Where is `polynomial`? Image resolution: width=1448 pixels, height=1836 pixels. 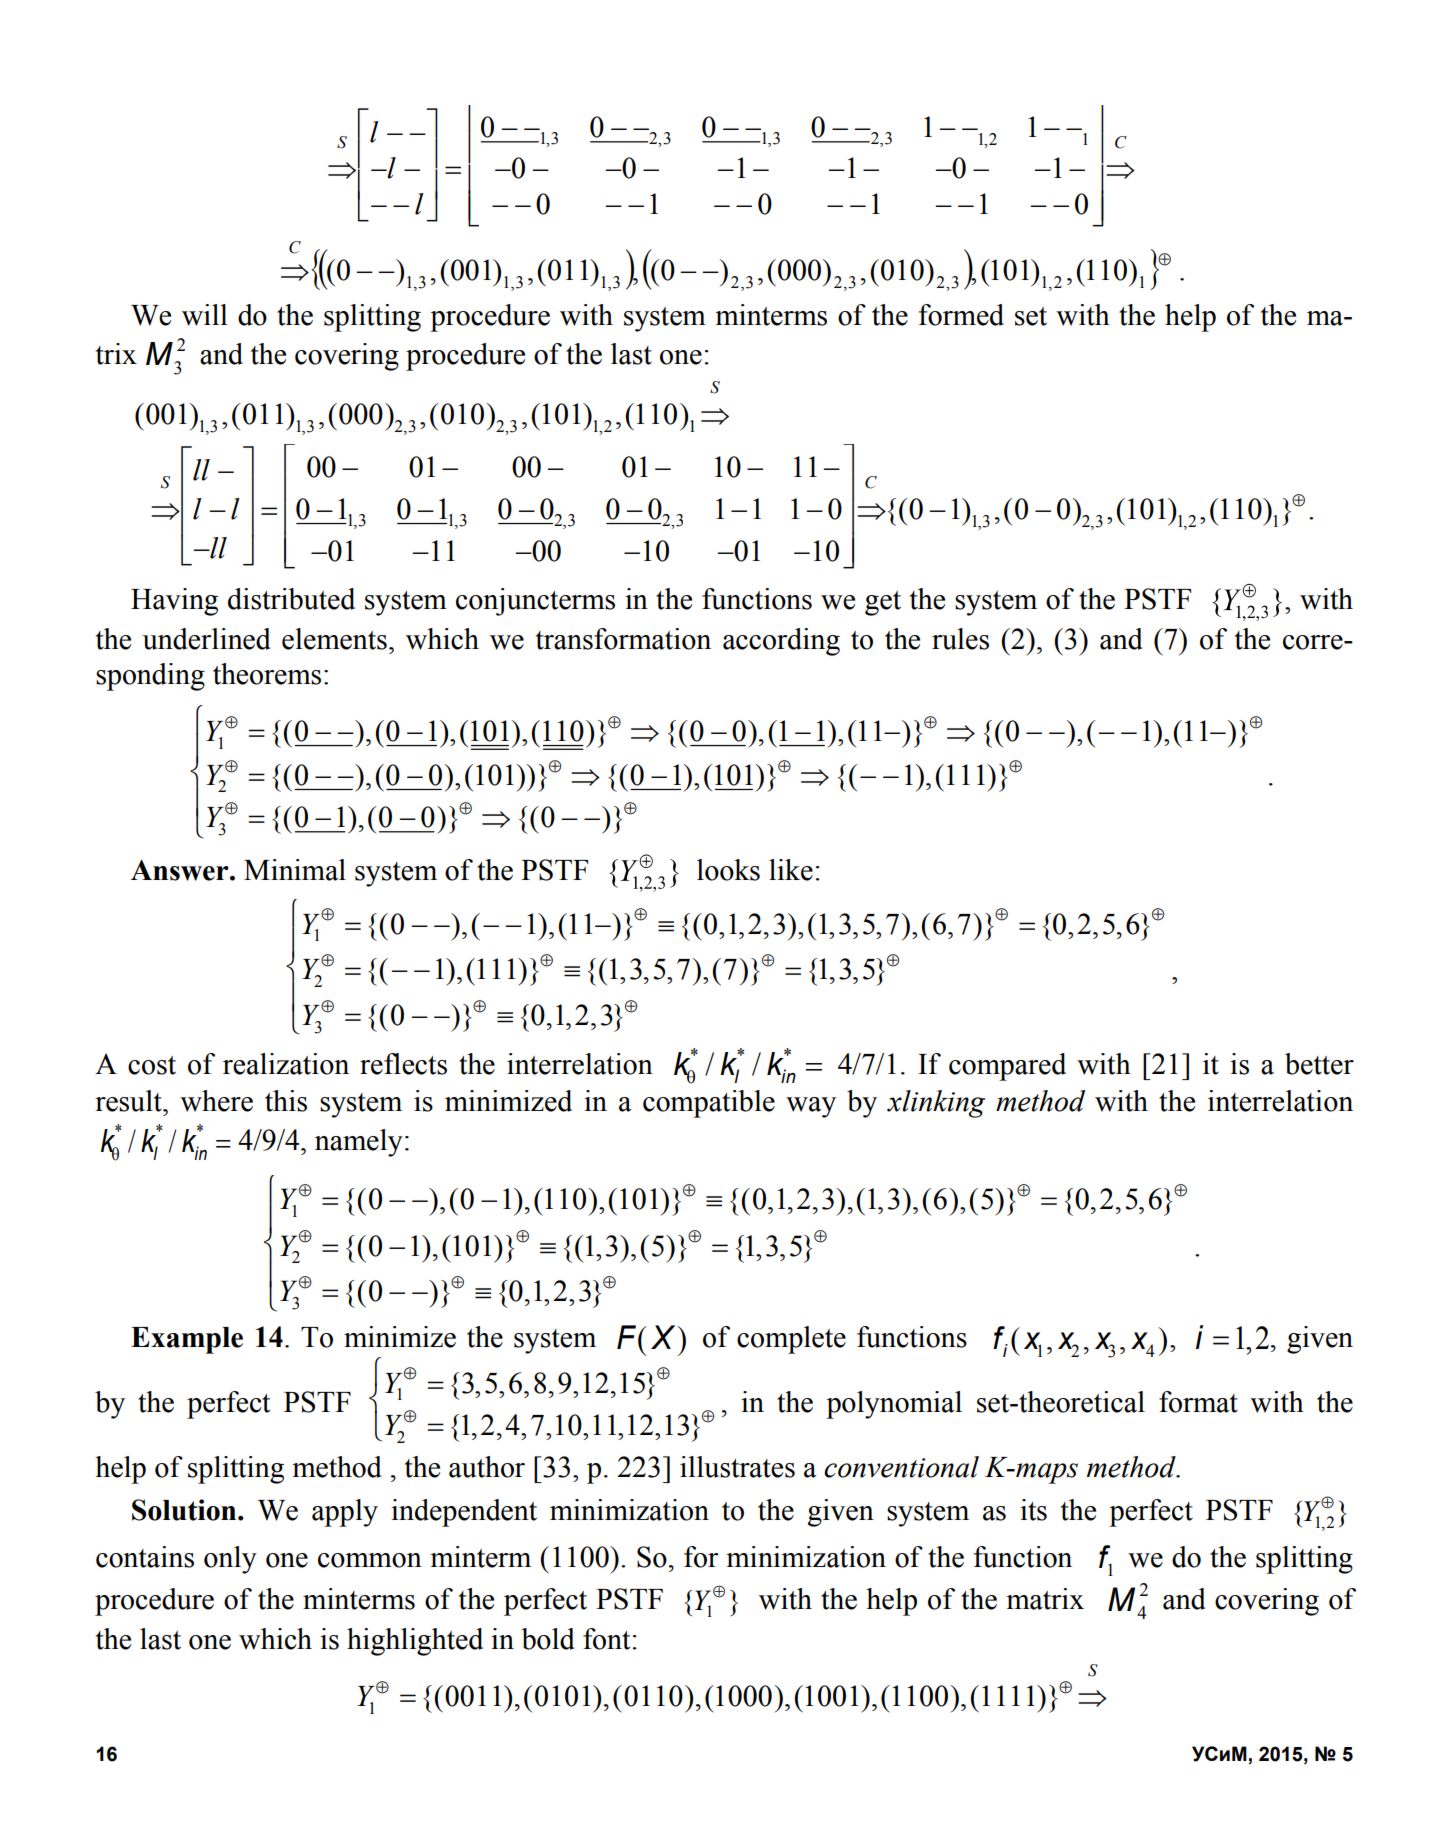 polynomial is located at coordinates (894, 1405).
